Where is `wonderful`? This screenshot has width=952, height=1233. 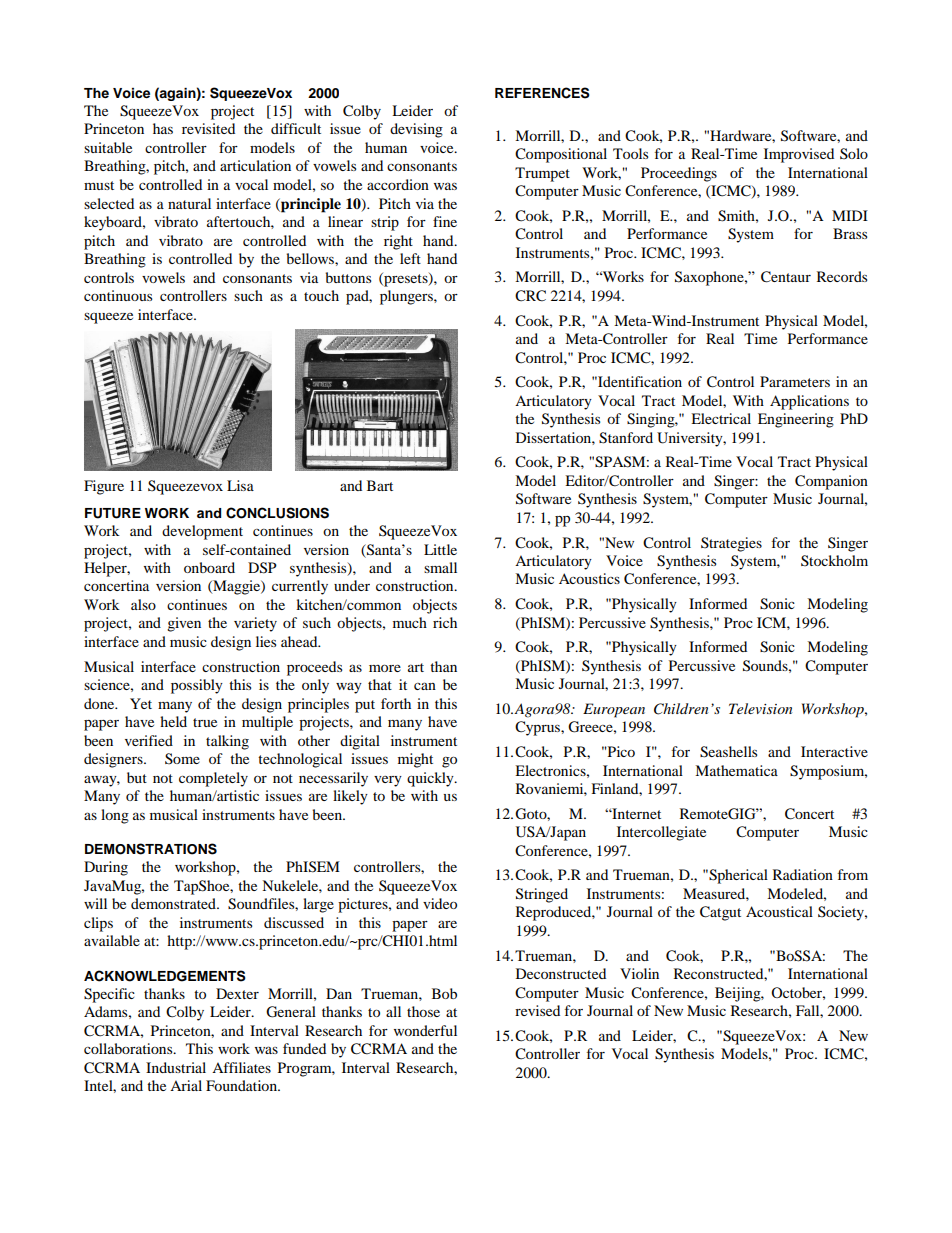
wonderful is located at coordinates (425, 1030).
